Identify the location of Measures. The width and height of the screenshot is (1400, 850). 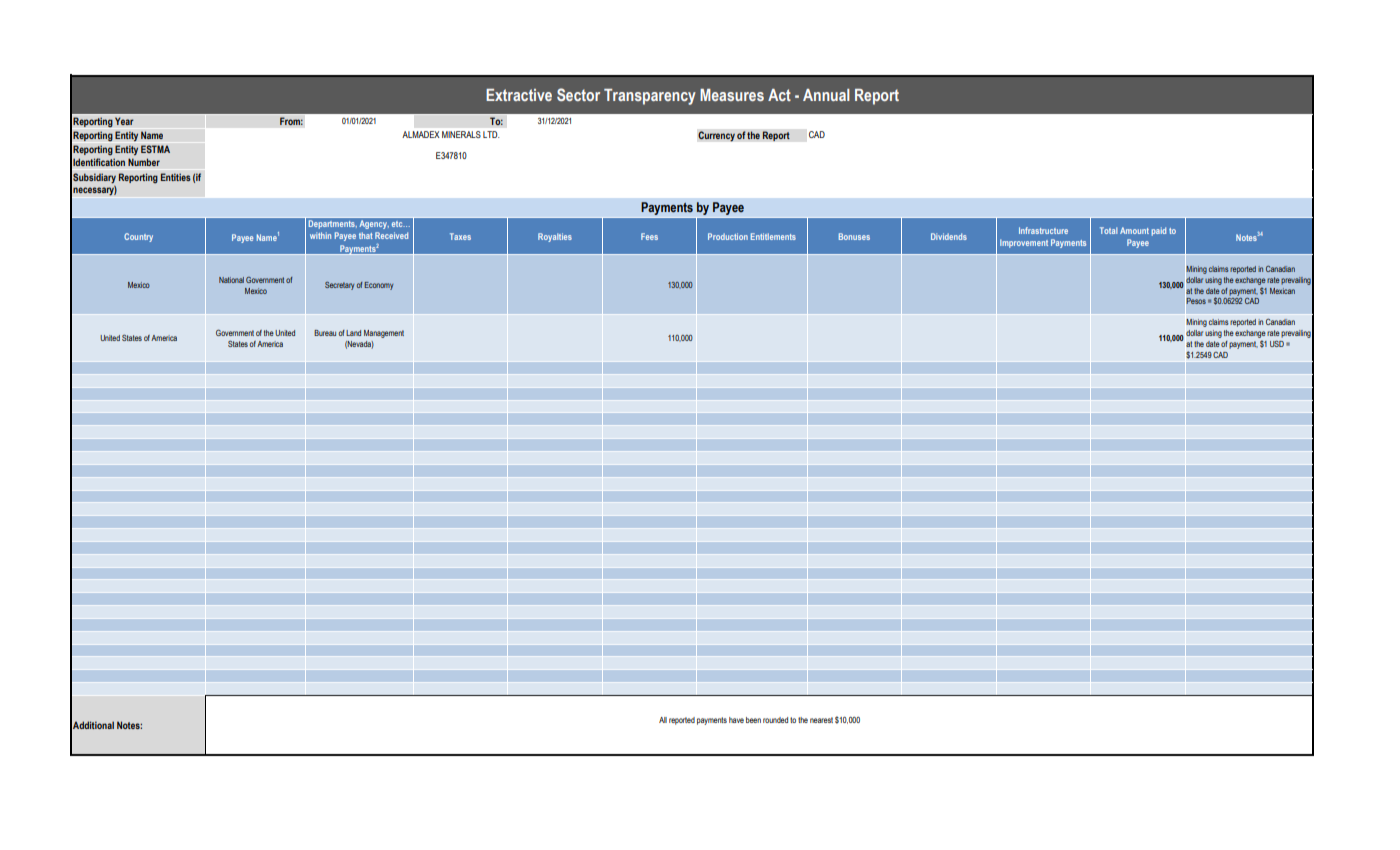
(732, 95).
